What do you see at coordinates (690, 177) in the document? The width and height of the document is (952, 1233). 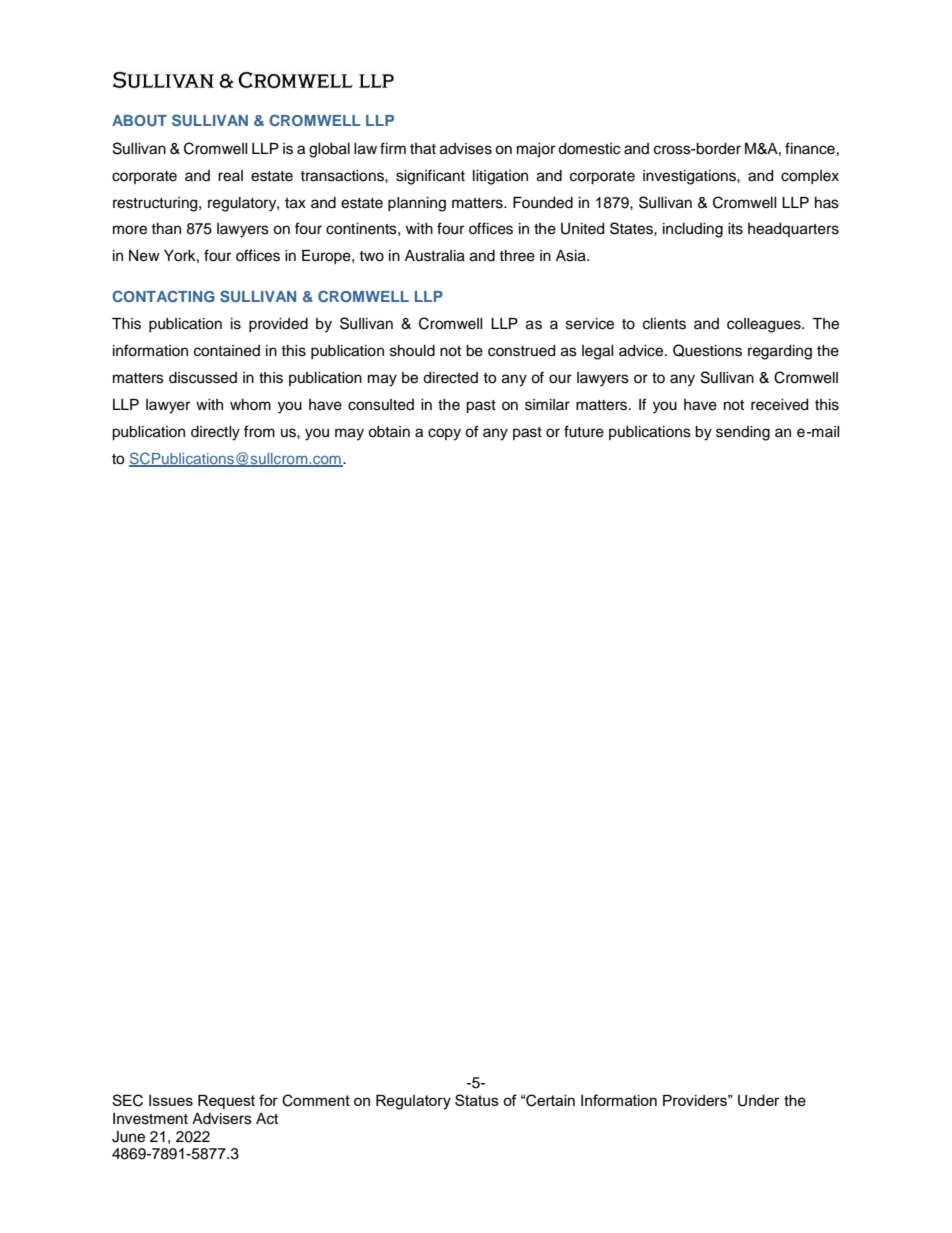 I see `investigations` at bounding box center [690, 177].
